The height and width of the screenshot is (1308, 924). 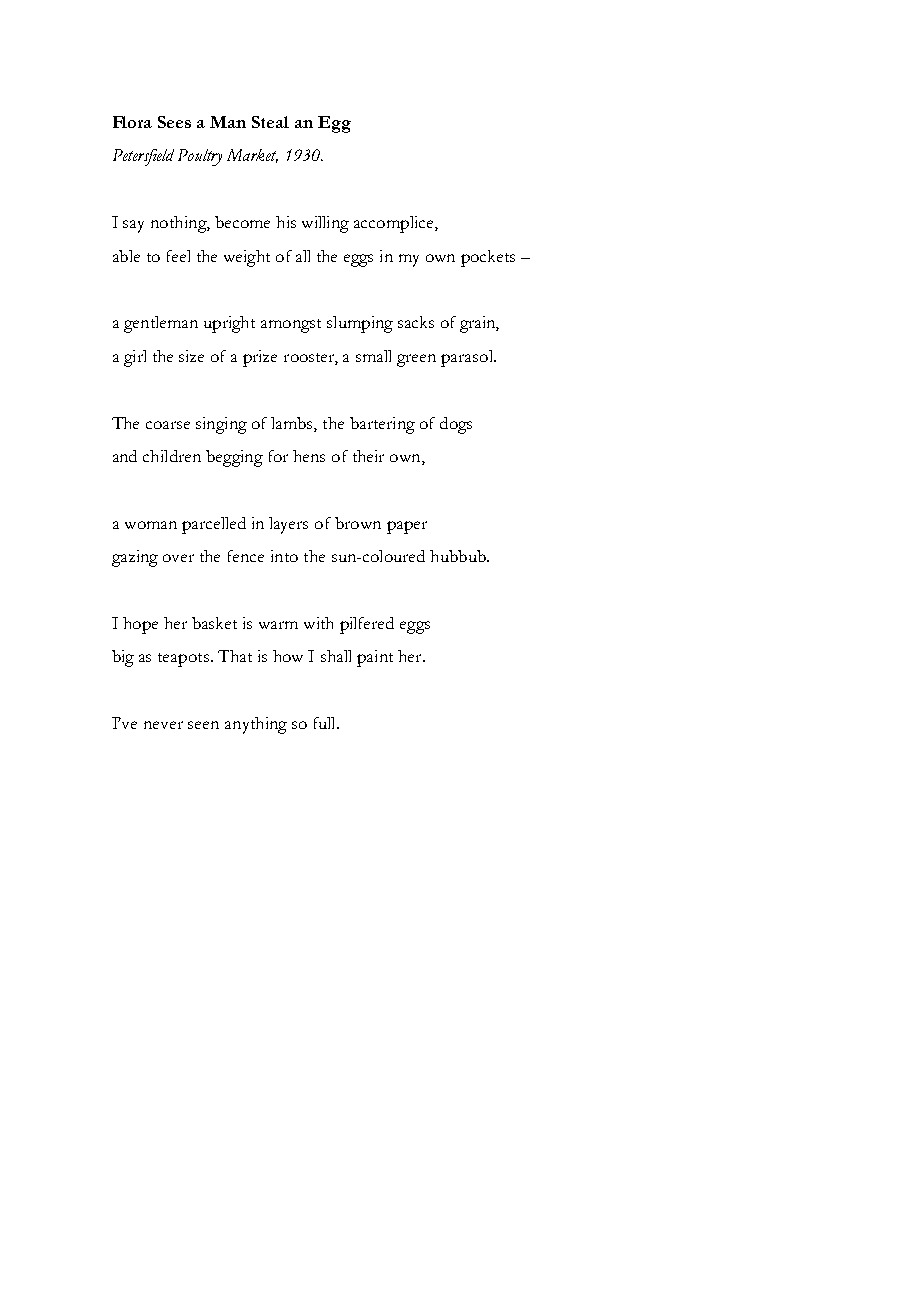 What do you see at coordinates (163, 725) in the screenshot?
I see `never` at bounding box center [163, 725].
